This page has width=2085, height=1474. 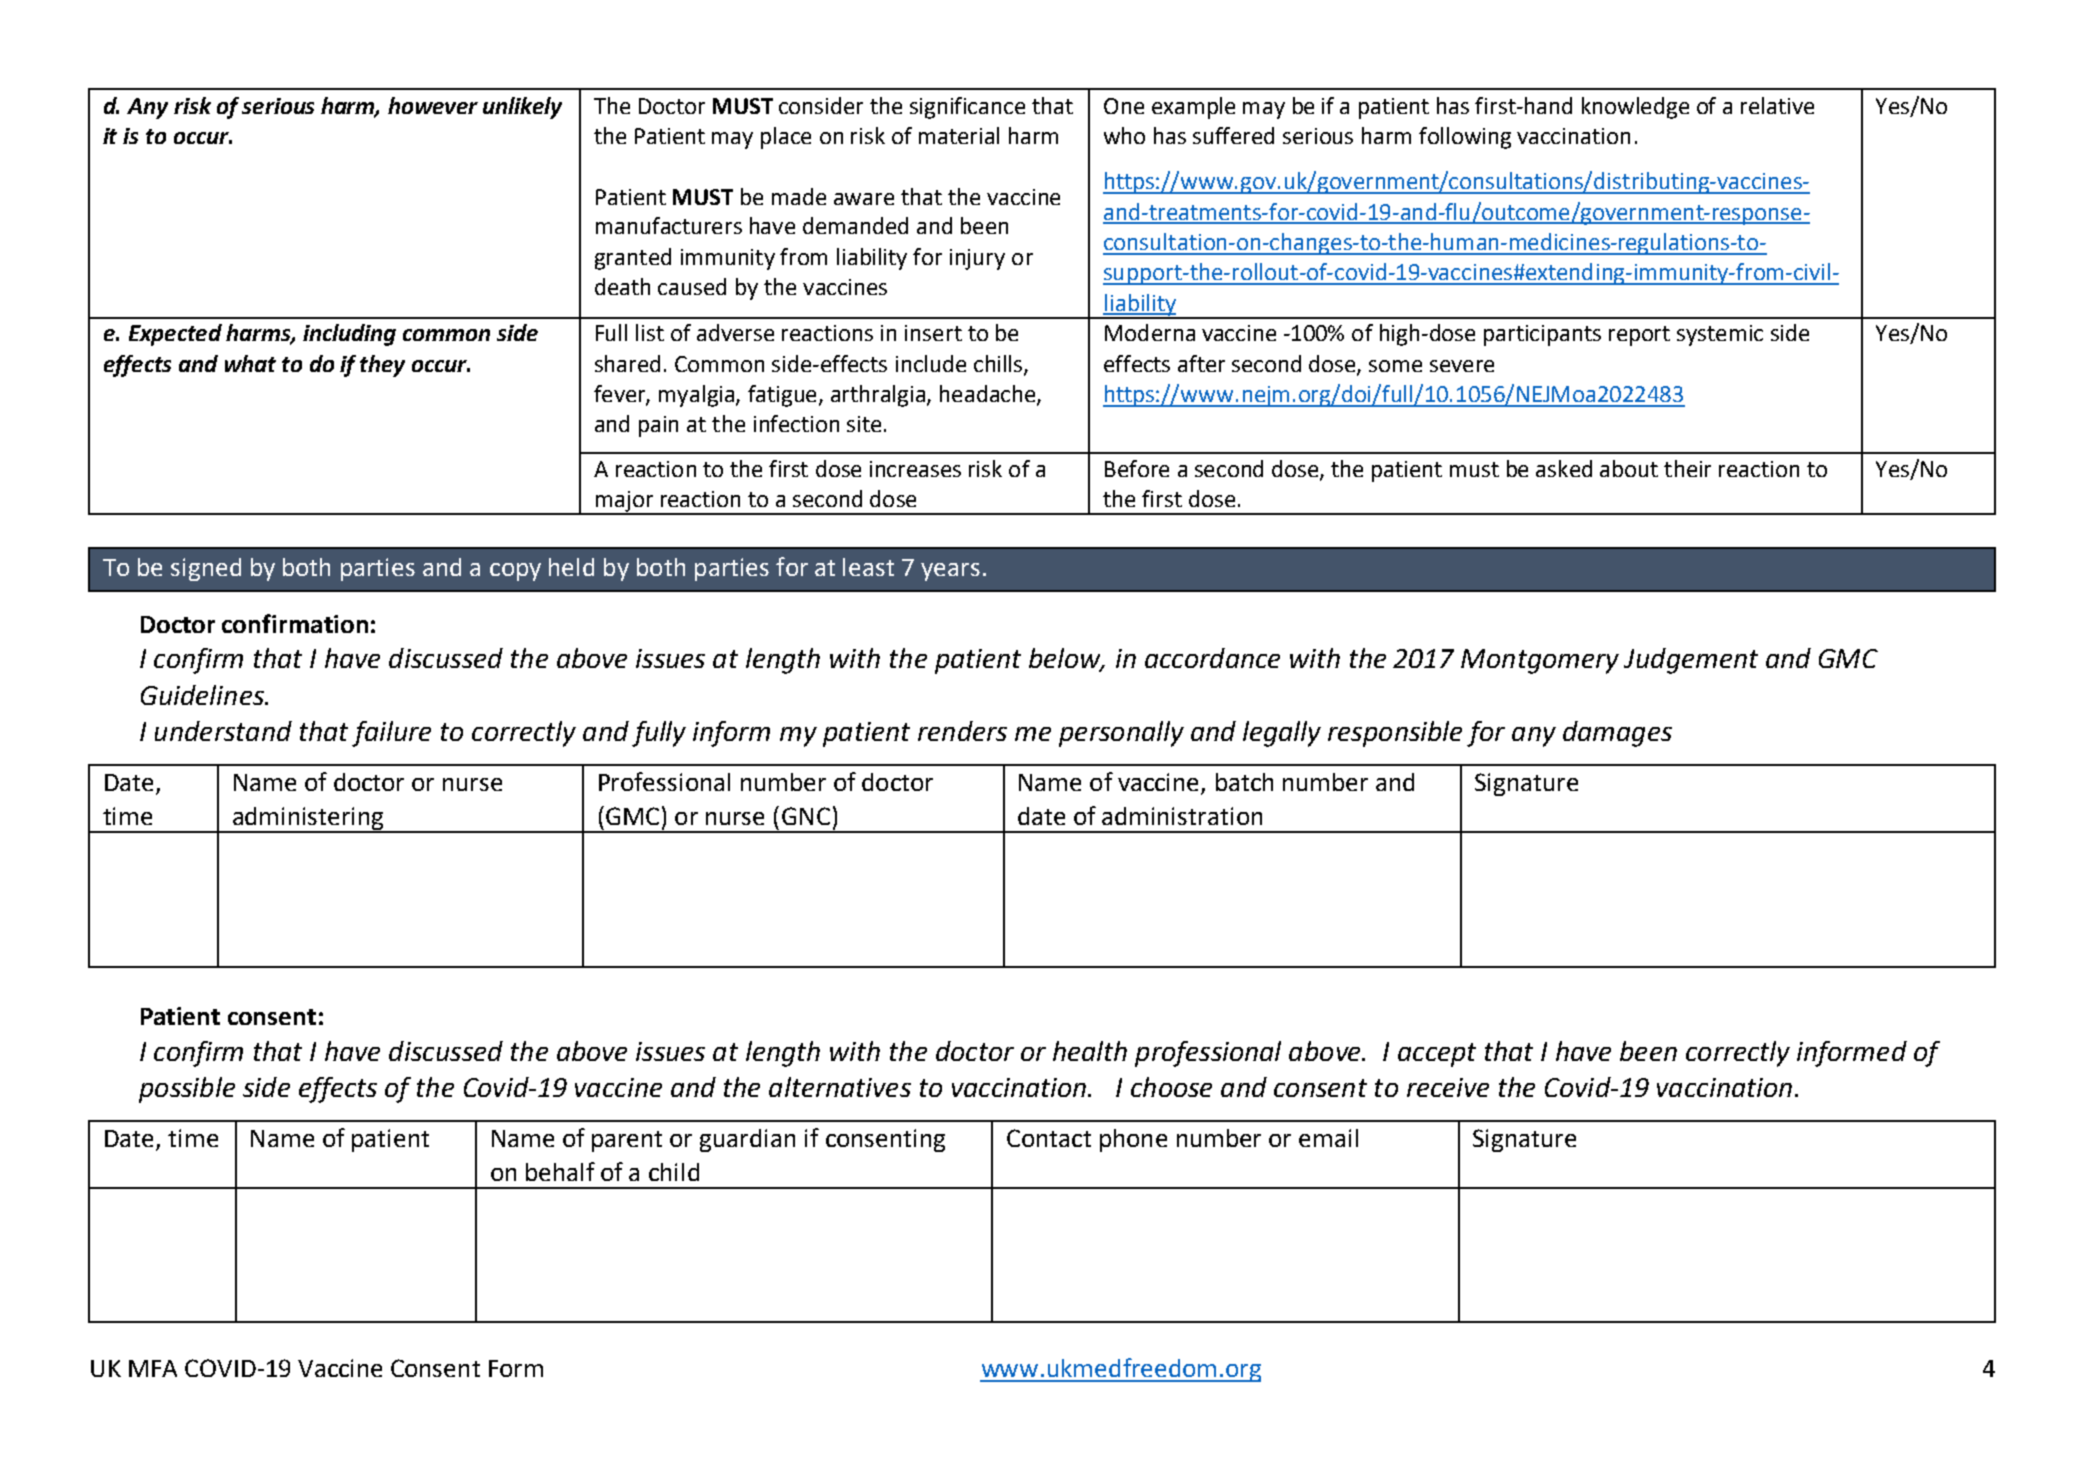 I want to click on possible, so click(x=187, y=1090).
